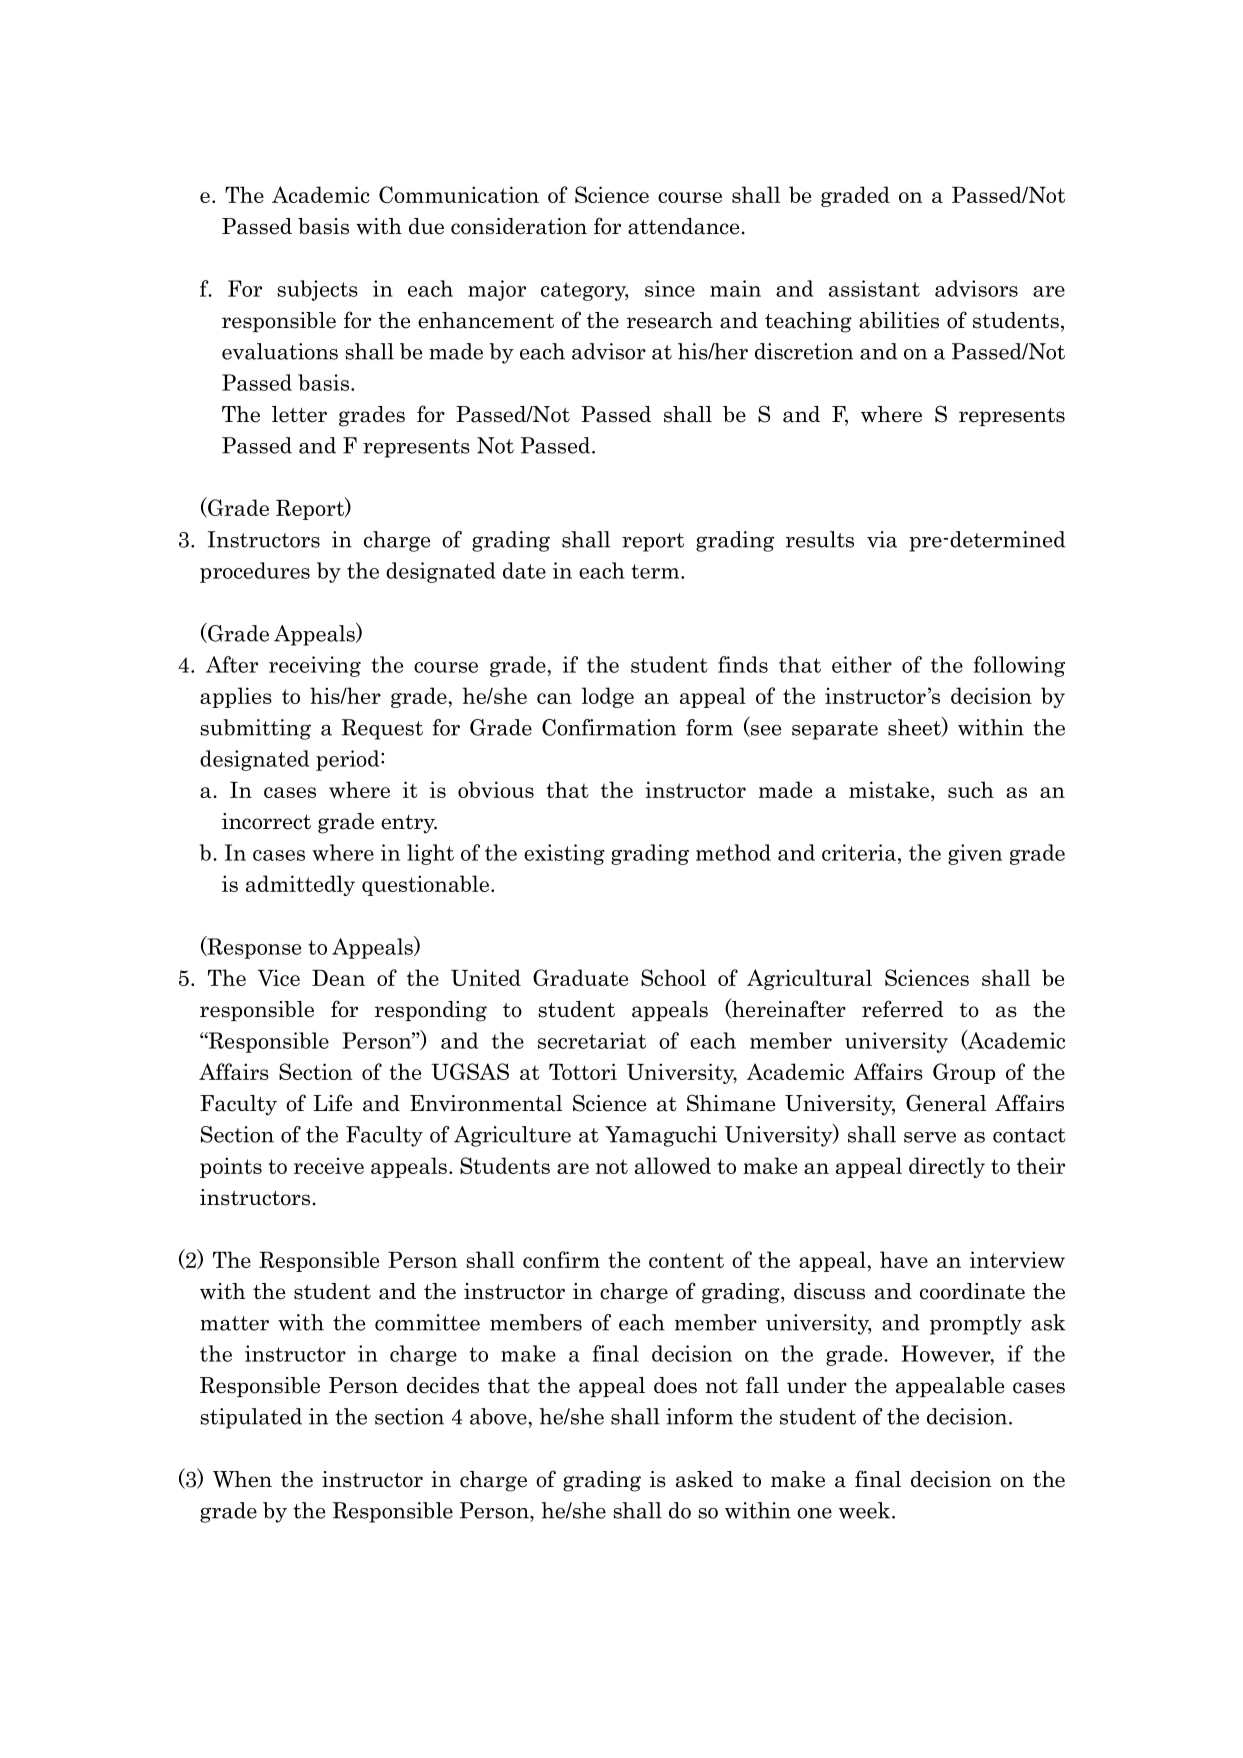 This page has height=1758, width=1243. I want to click on asked, so click(704, 1479).
